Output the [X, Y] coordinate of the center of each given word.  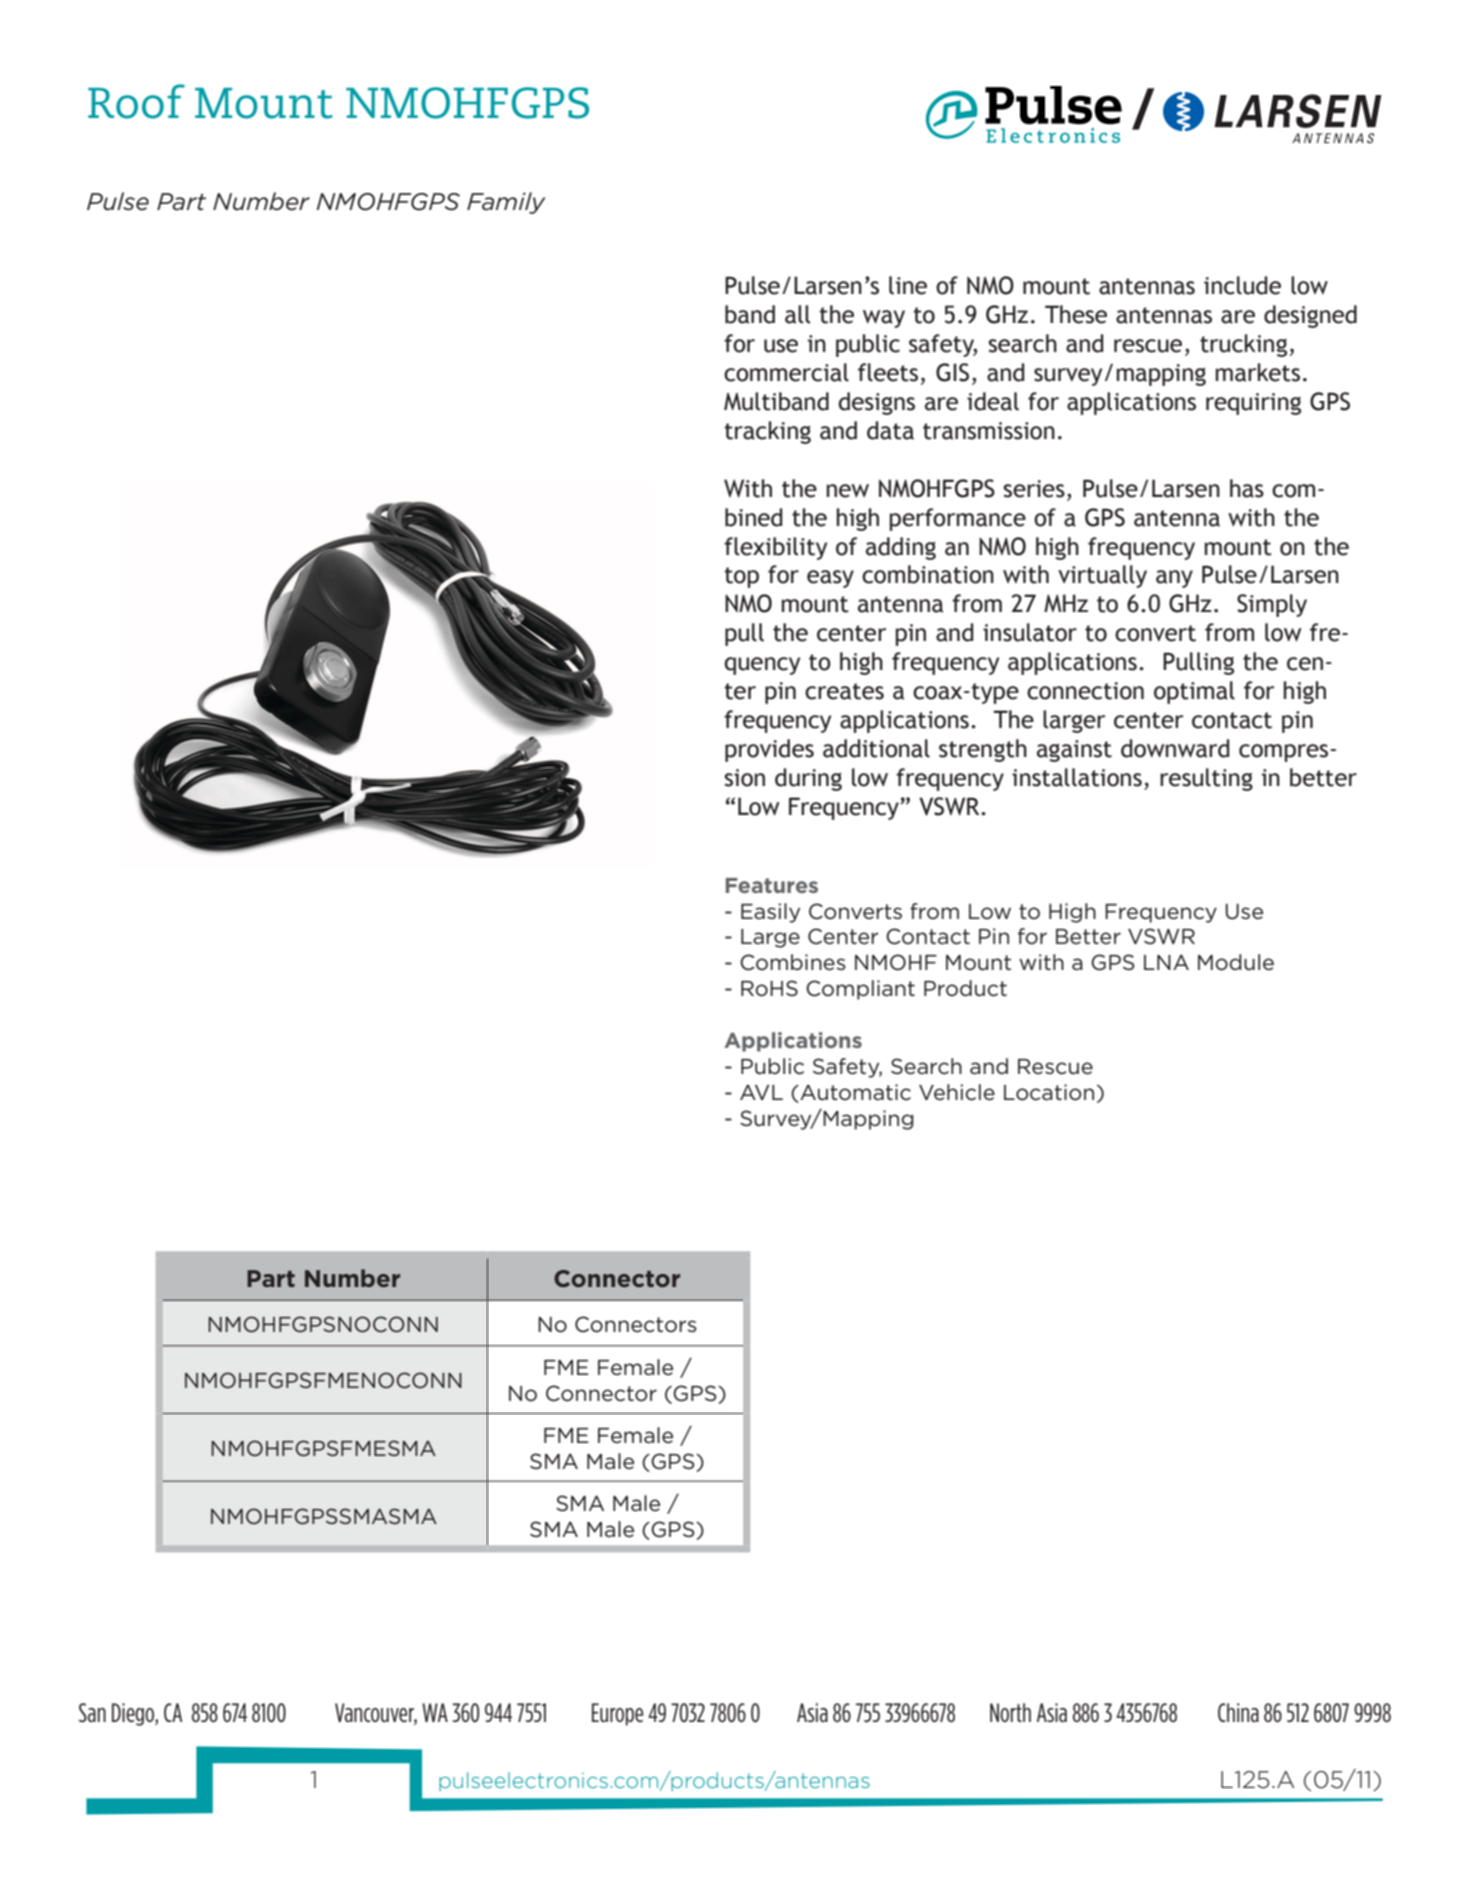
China [1238, 1712]
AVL [761, 1092]
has [1247, 488]
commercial [786, 372]
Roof [136, 101]
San [92, 1712]
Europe [617, 1714]
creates [844, 691]
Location [1049, 1092]
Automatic [854, 1093]
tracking [768, 432]
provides [769, 750]
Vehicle [957, 1092]
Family [506, 203]
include [1242, 285]
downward [1175, 748]
